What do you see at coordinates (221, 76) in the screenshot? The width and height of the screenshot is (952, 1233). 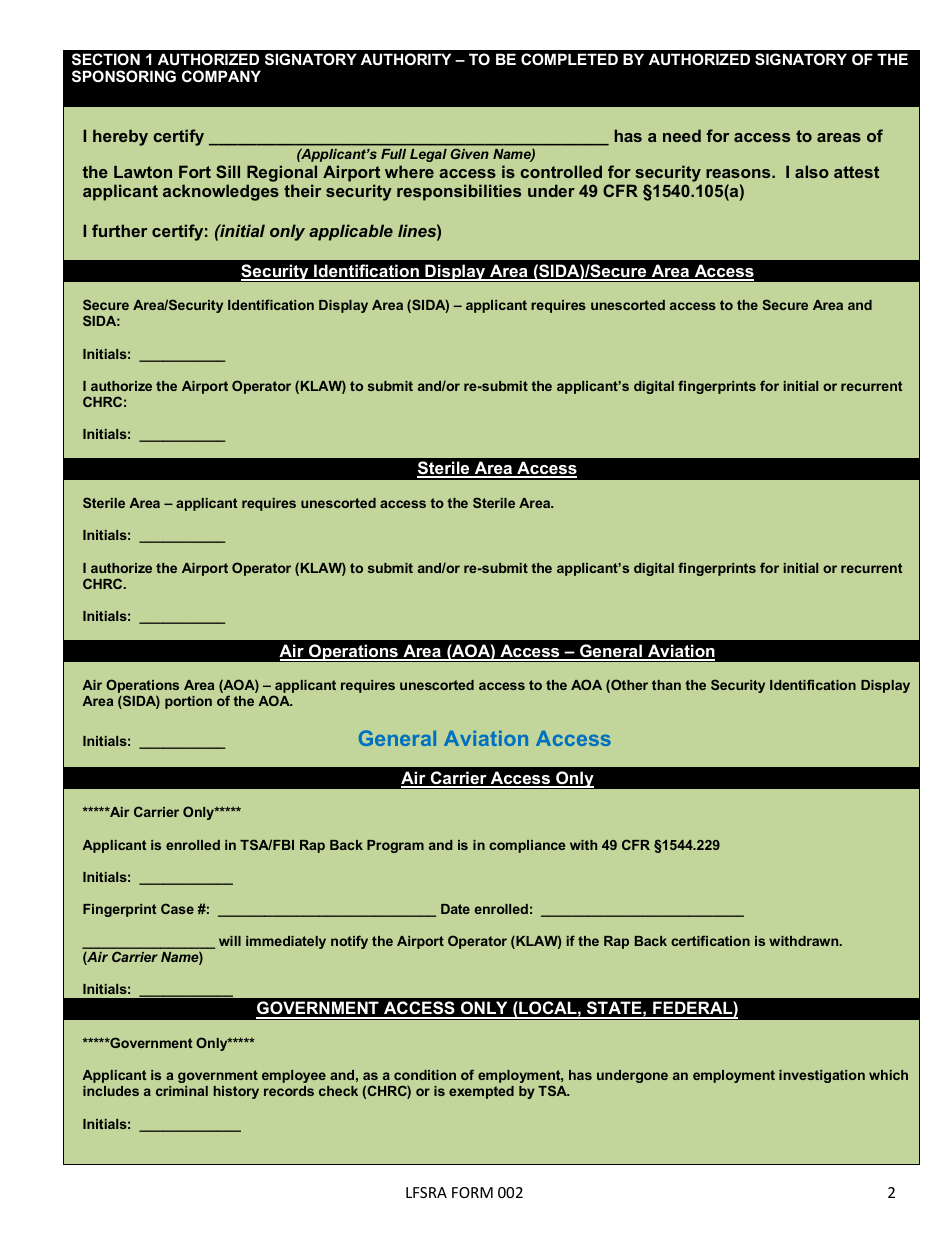 I see `COMPANY` at bounding box center [221, 76].
